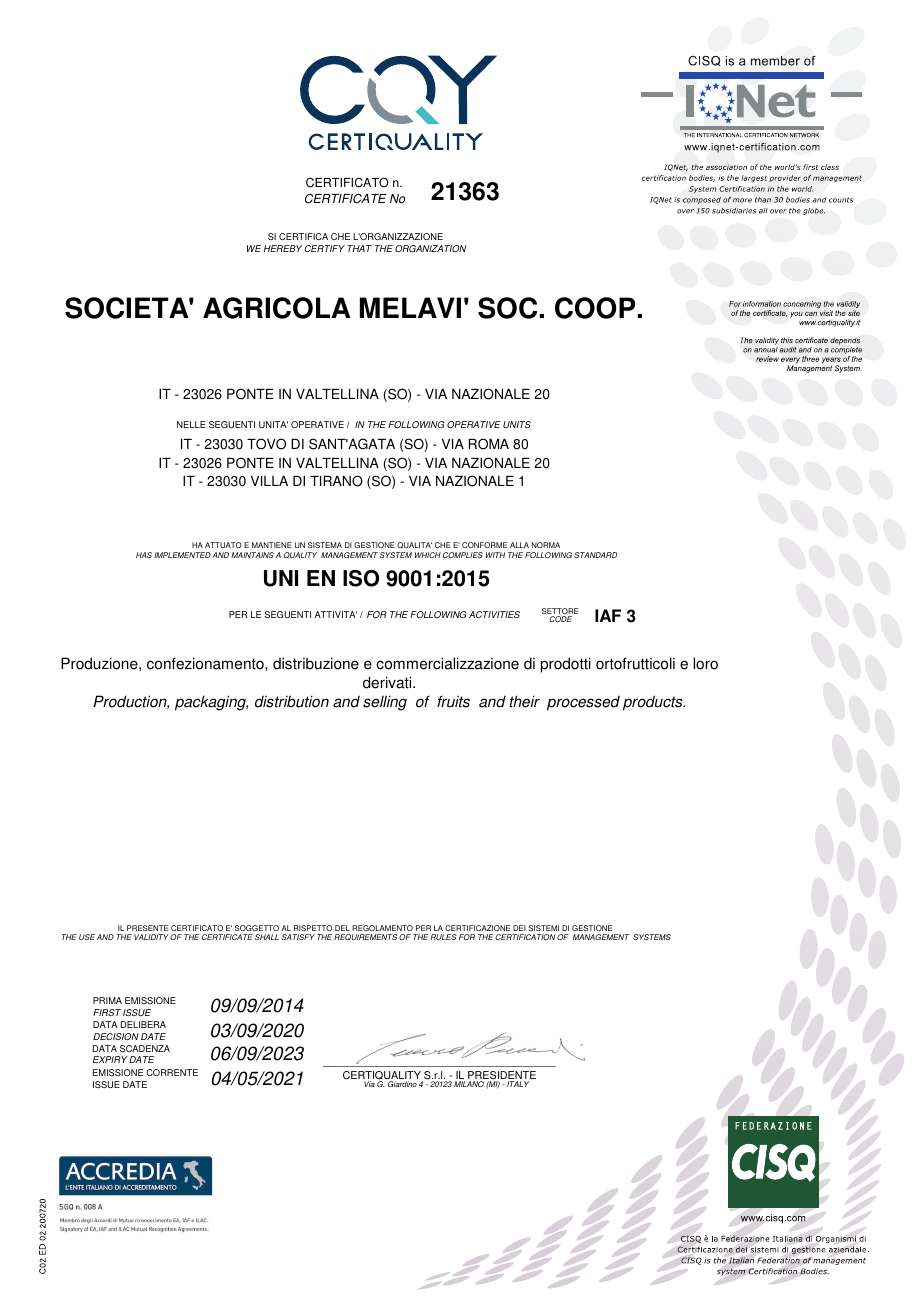 The image size is (924, 1308). Describe the element at coordinates (147, 930) in the screenshot. I see `PRESENTE` at that location.
